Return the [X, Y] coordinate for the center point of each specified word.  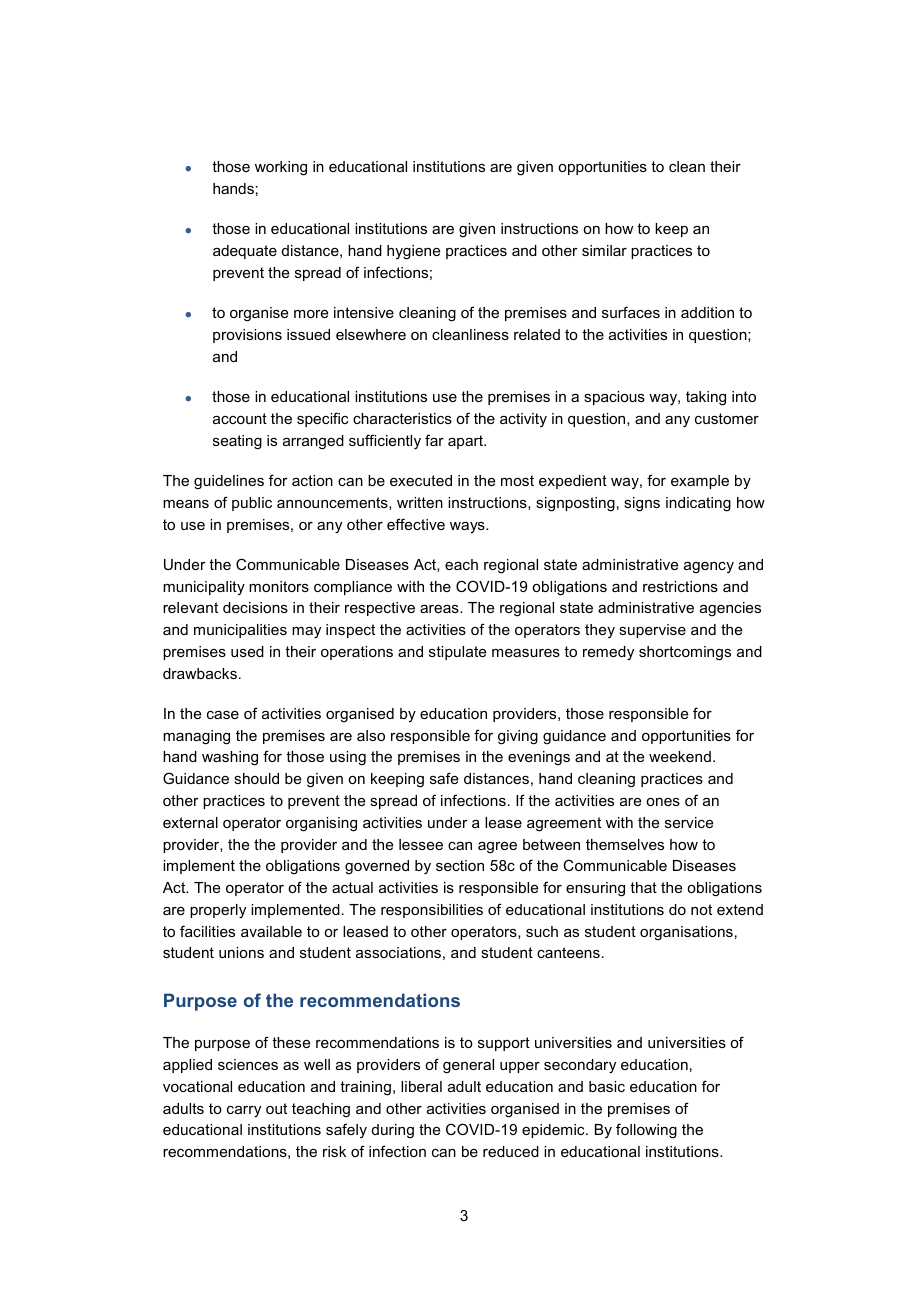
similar [604, 250]
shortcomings [685, 653]
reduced [511, 1151]
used [247, 651]
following [646, 1131]
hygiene [413, 252]
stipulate [457, 653]
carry [244, 1112]
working [281, 168]
